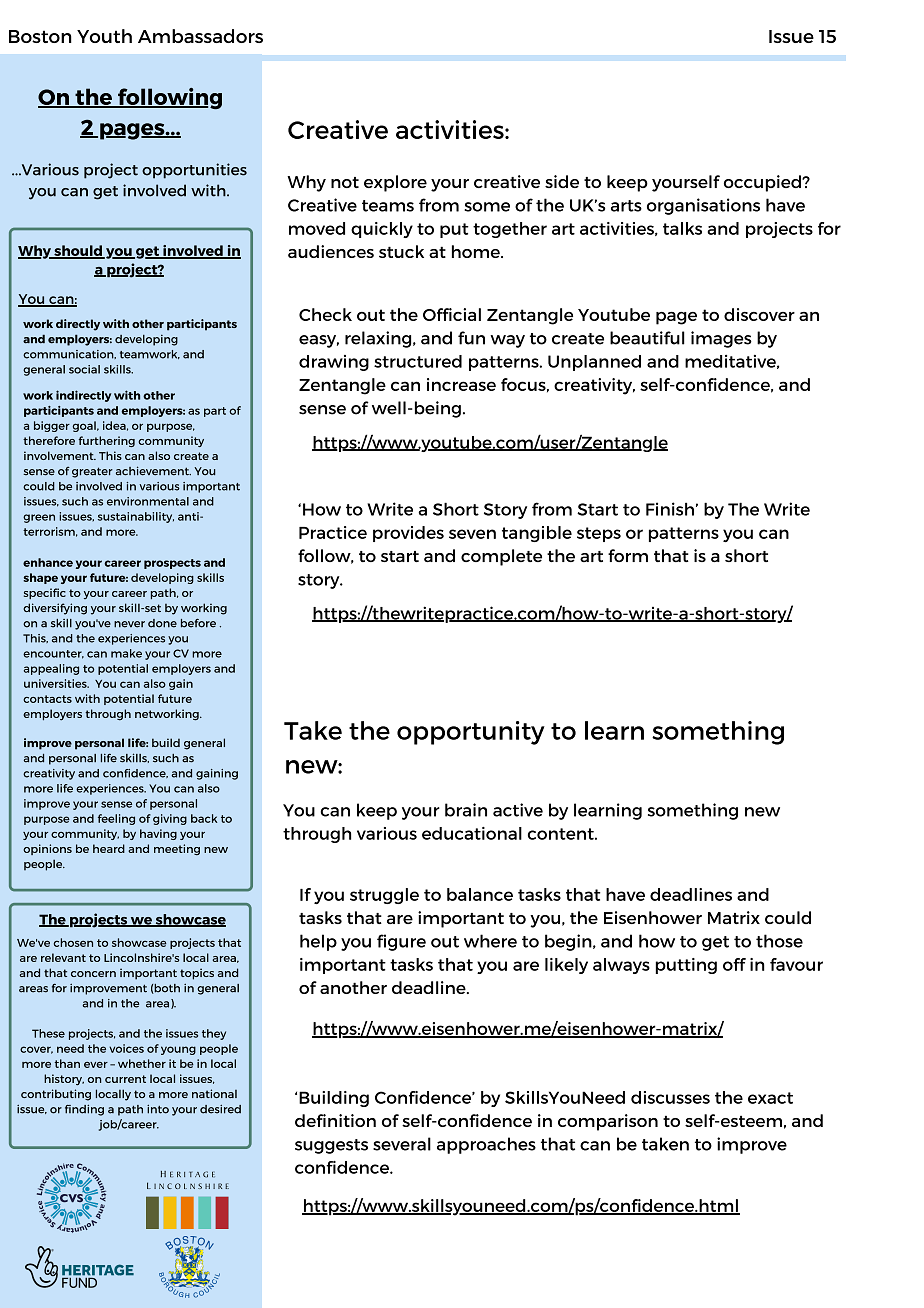 Image resolution: width=924 pixels, height=1308 pixels. I want to click on opportunity, so click(471, 733).
